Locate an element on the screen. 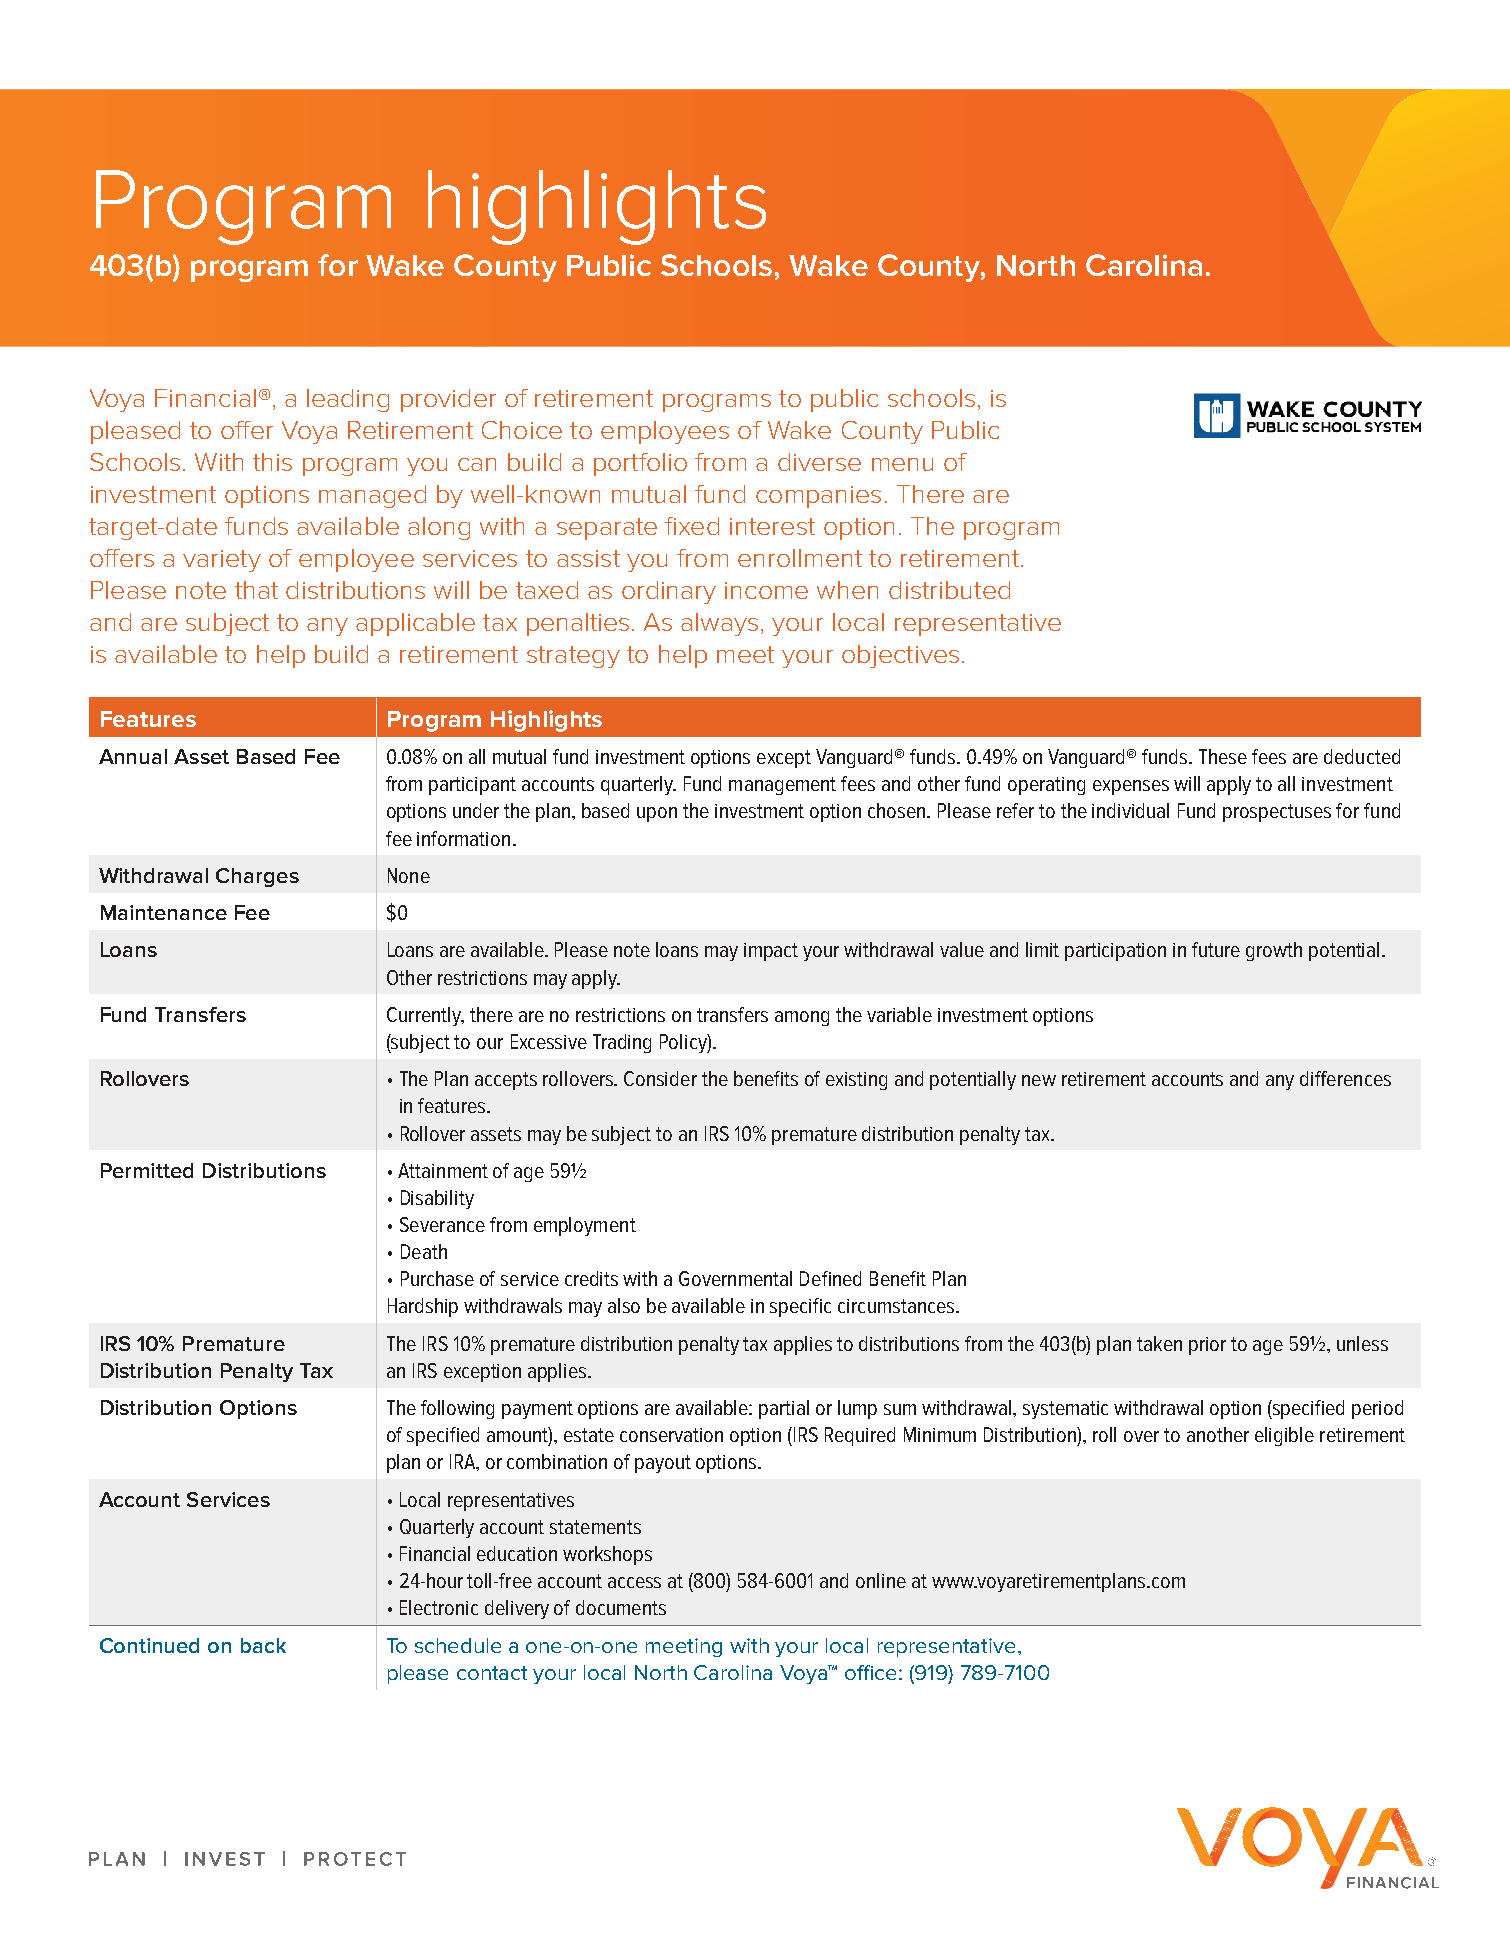 The height and width of the screenshot is (1954, 1510). Charges is located at coordinates (257, 877).
